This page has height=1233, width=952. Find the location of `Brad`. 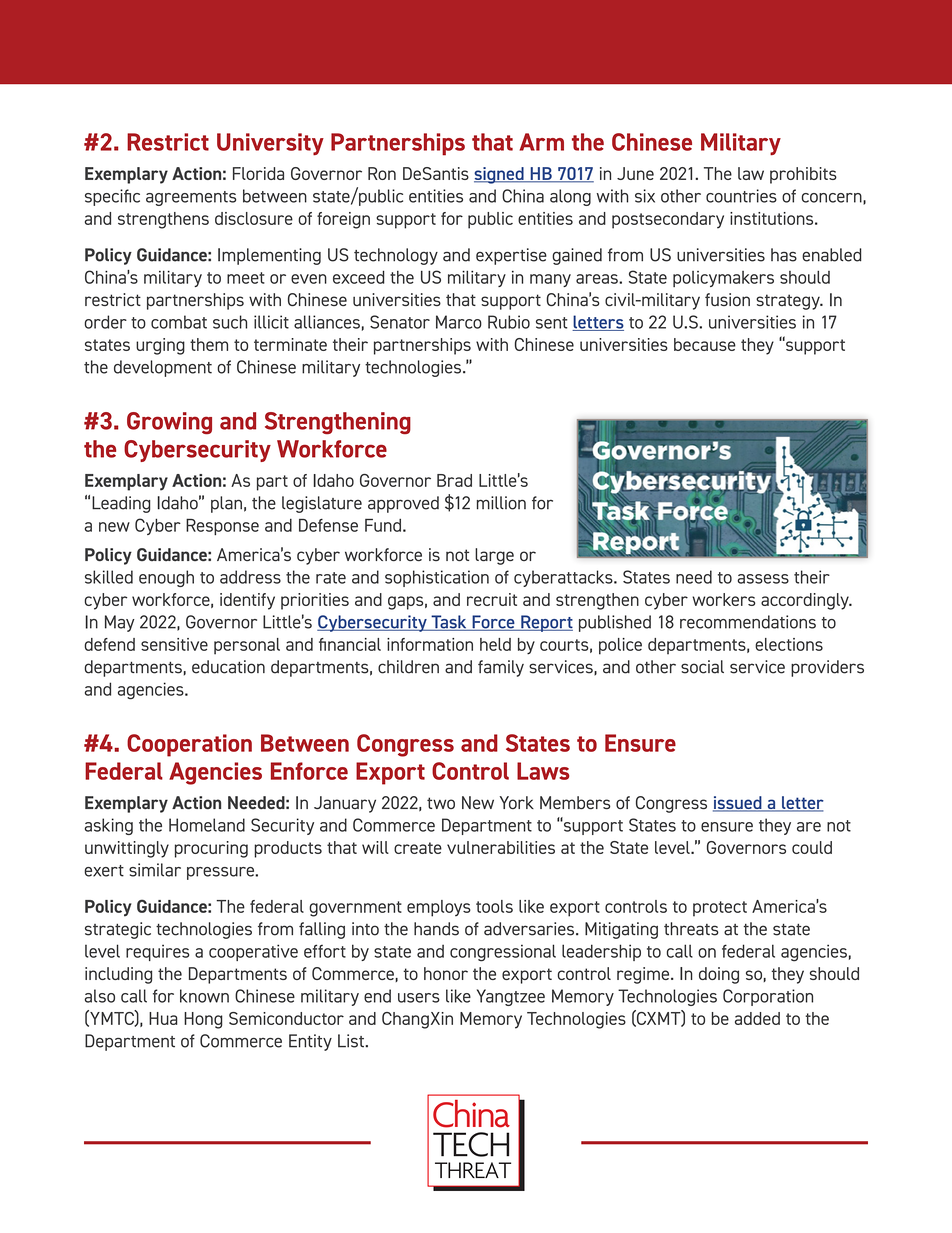

Brad is located at coordinates (454, 480).
